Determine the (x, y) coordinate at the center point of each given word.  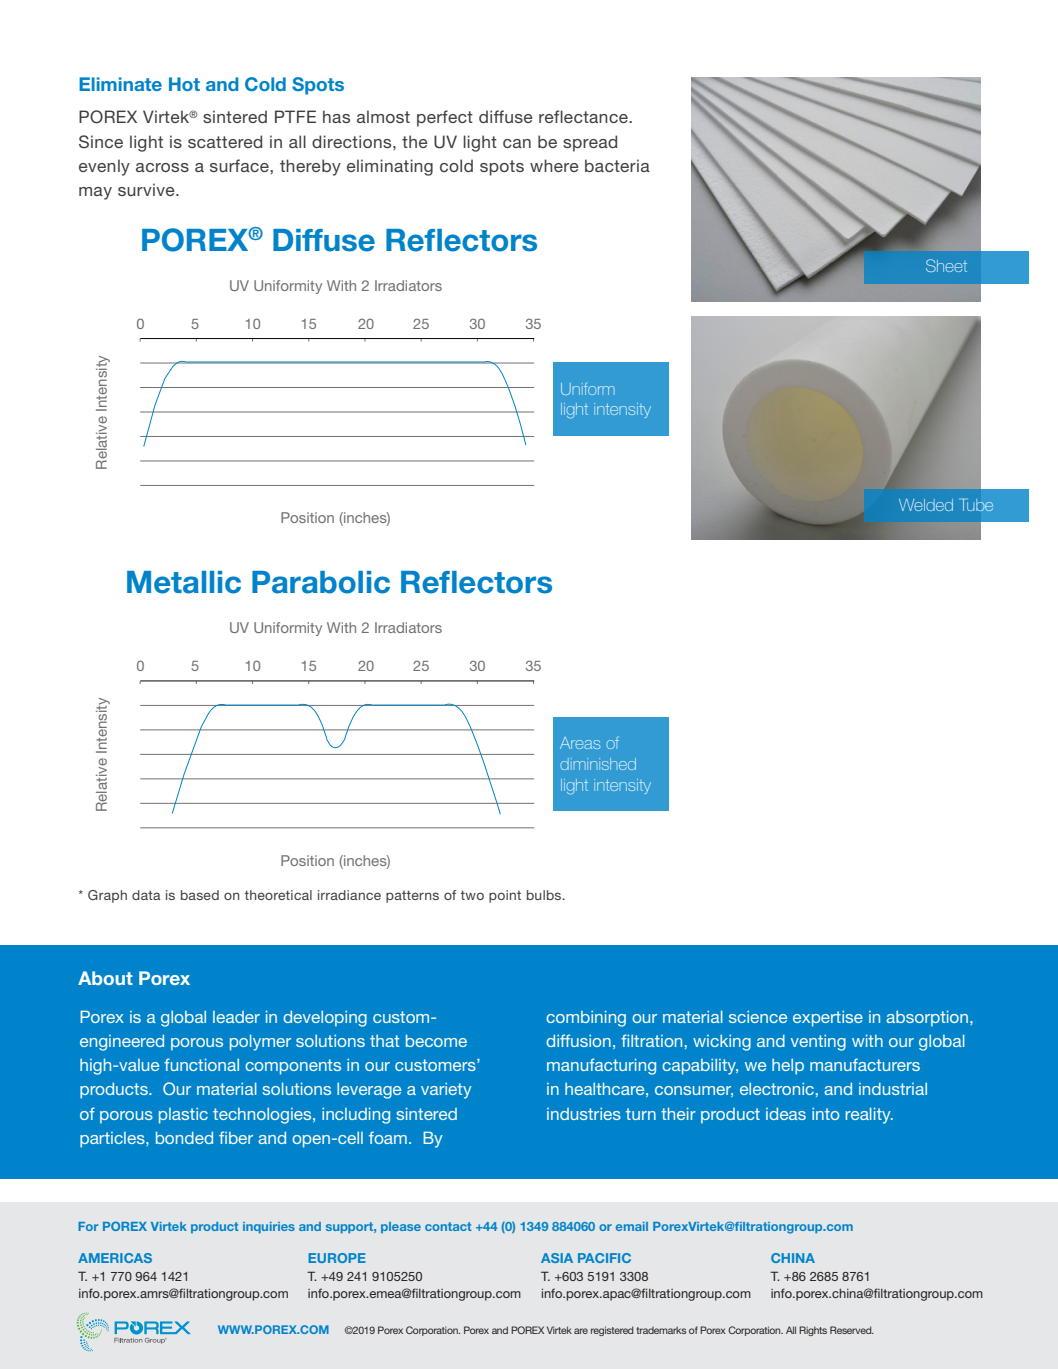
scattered (225, 141)
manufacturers (865, 1064)
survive (147, 189)
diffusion (578, 1040)
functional (201, 1064)
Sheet (946, 265)
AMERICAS (115, 1258)
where (554, 165)
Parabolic (321, 582)
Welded (926, 505)
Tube (976, 504)
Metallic (184, 582)
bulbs (545, 895)
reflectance (584, 116)
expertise (828, 1019)
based (200, 895)
